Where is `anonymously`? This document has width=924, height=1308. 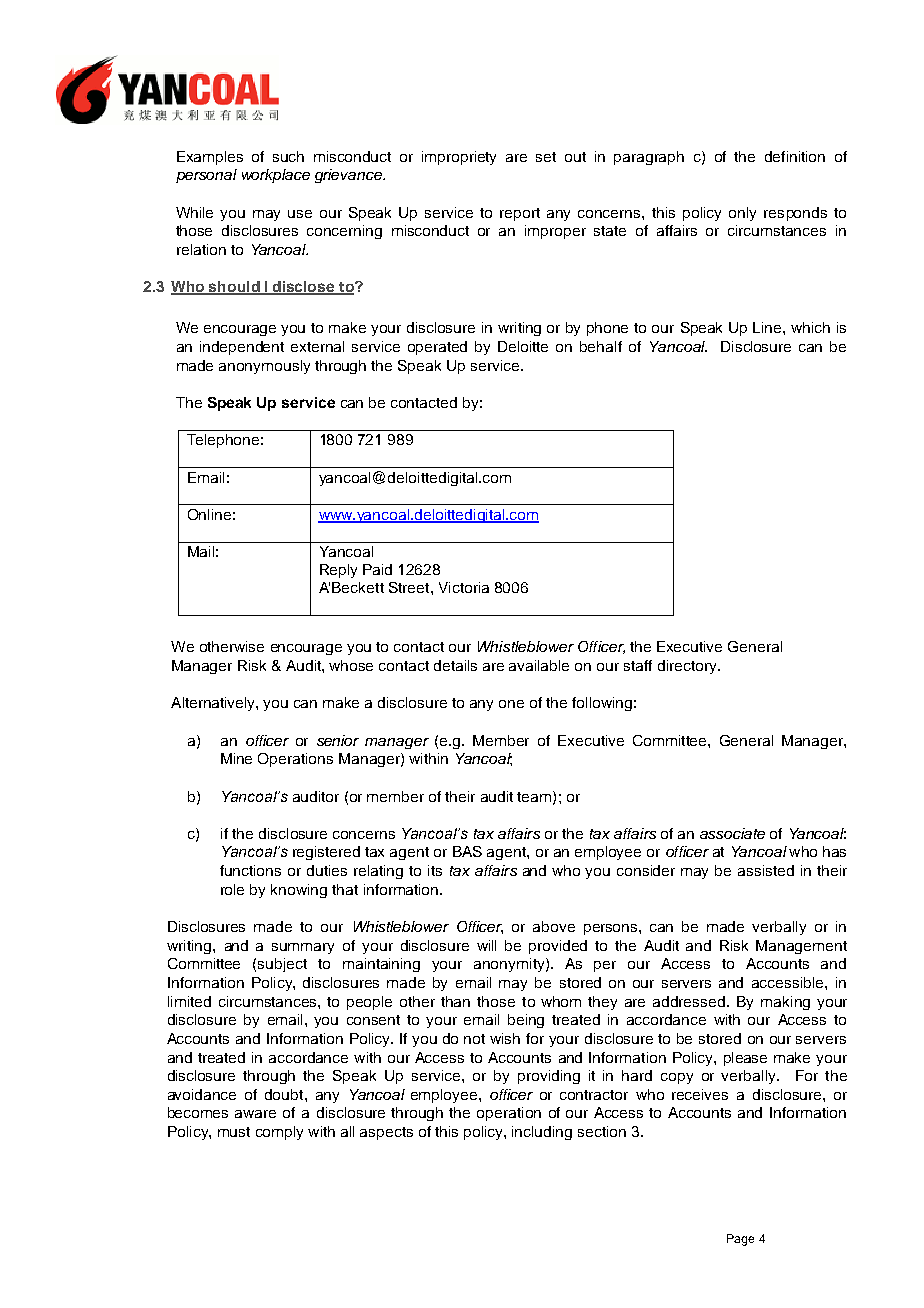
anonymously is located at coordinates (264, 367).
